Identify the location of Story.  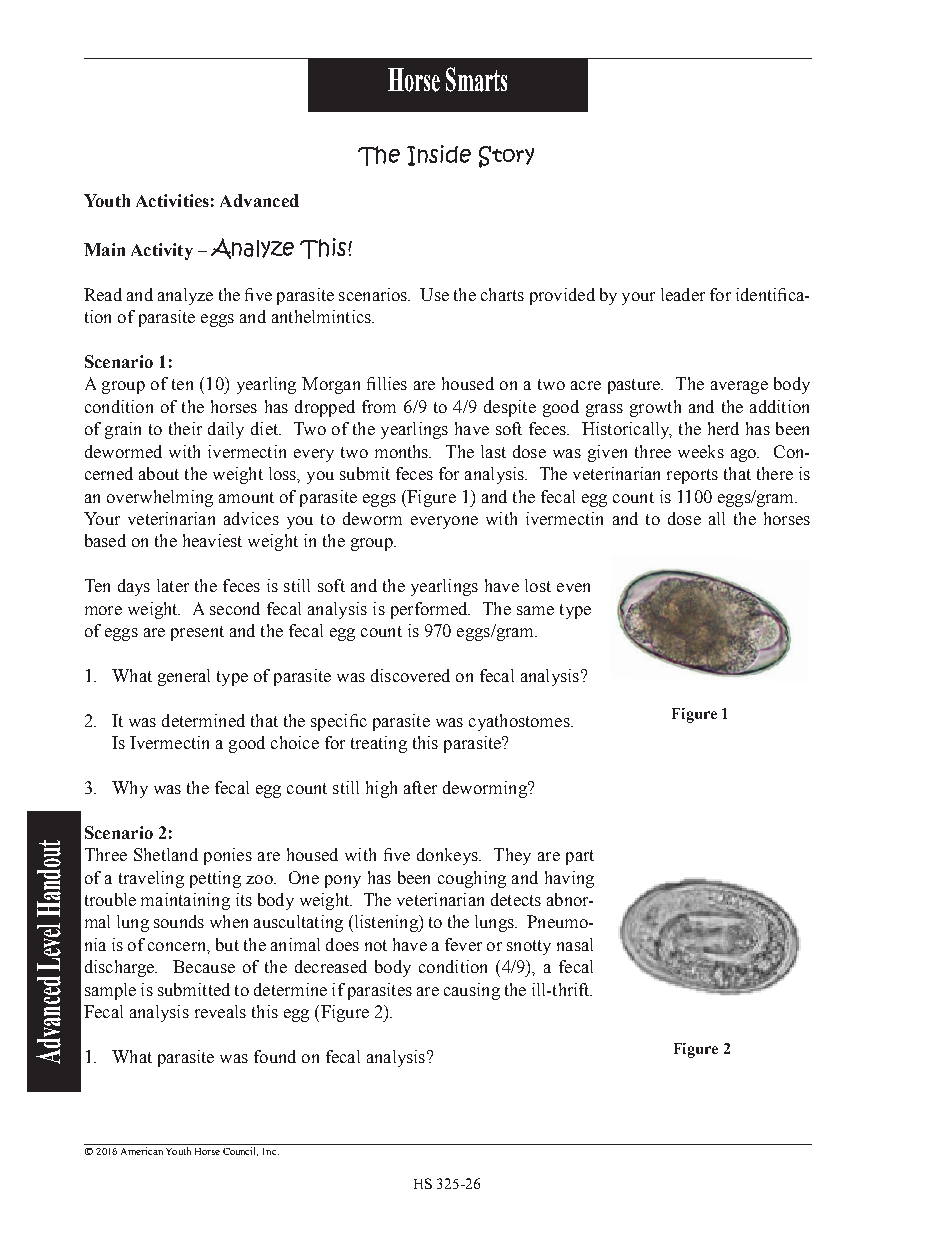
(506, 157).
